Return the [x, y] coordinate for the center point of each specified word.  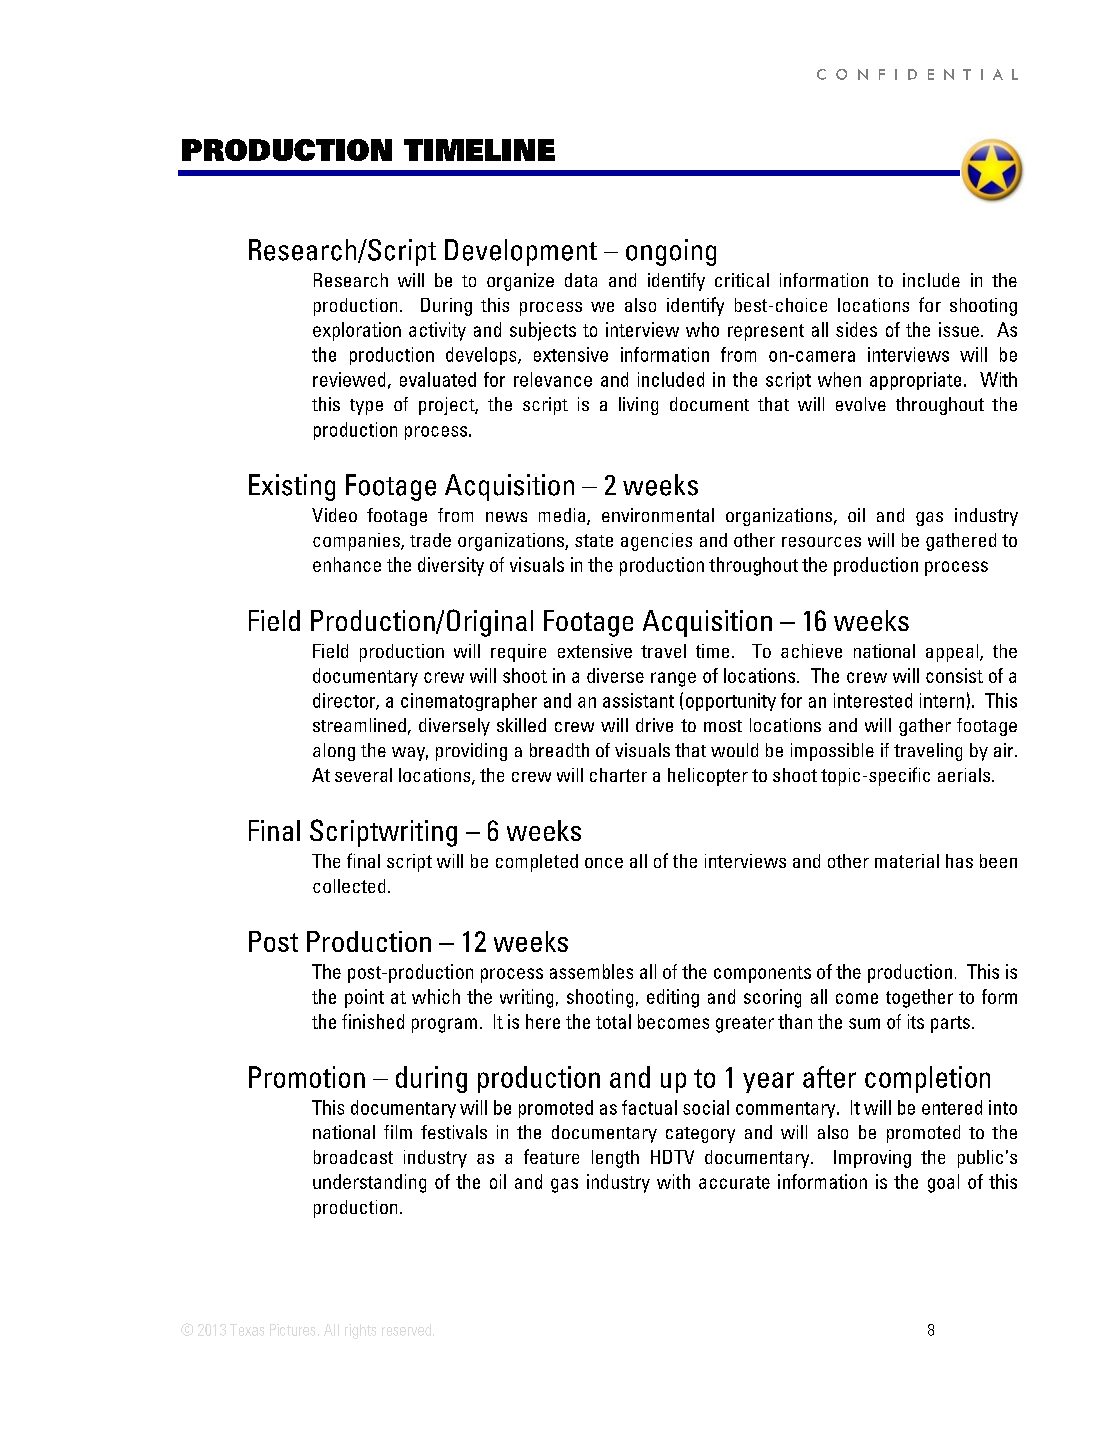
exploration [357, 331]
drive [654, 725]
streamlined [359, 725]
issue [959, 329]
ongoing [671, 252]
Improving [872, 1159]
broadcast [353, 1157]
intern [942, 700]
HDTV [672, 1157]
